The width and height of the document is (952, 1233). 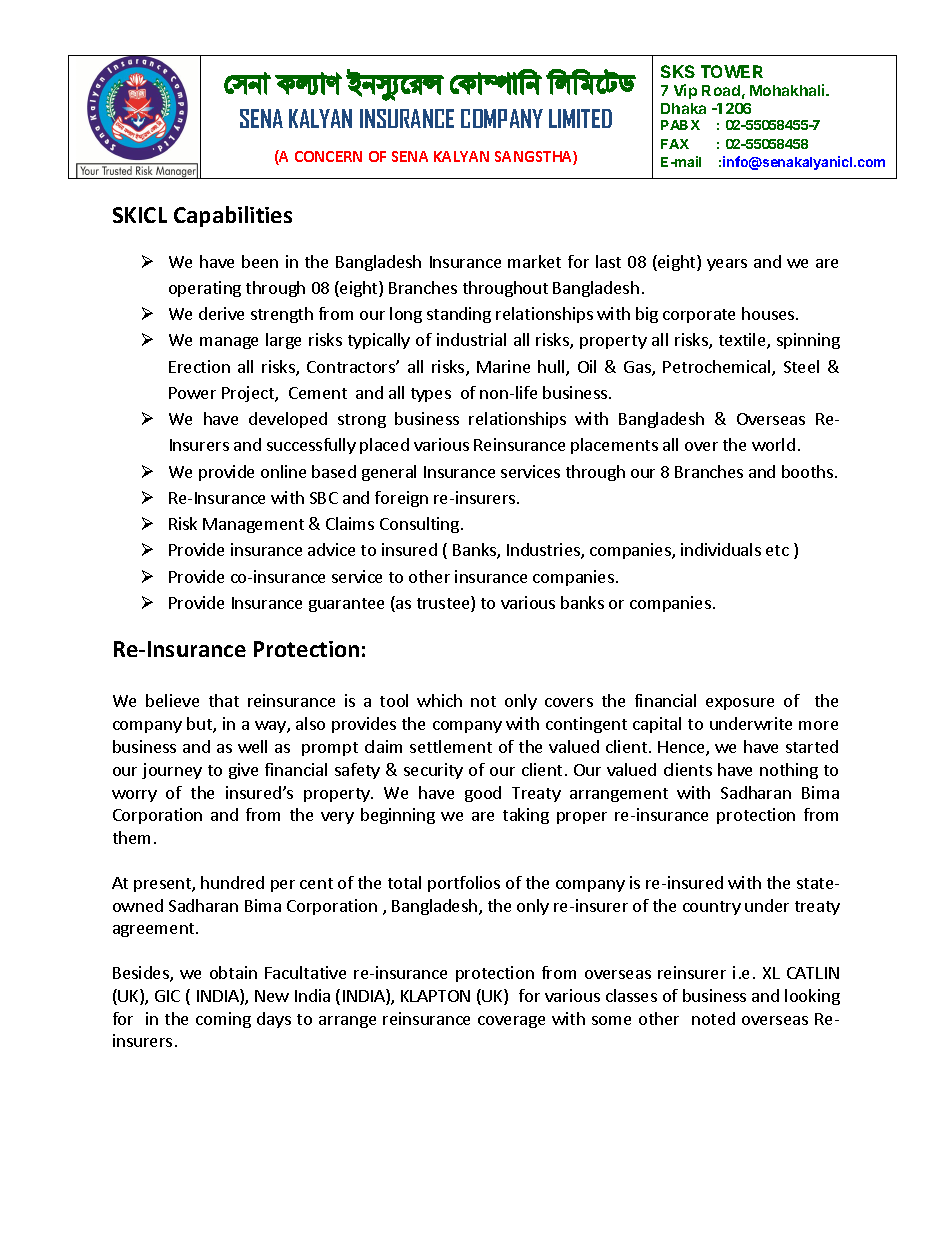 I want to click on LIMITED, so click(x=580, y=118).
